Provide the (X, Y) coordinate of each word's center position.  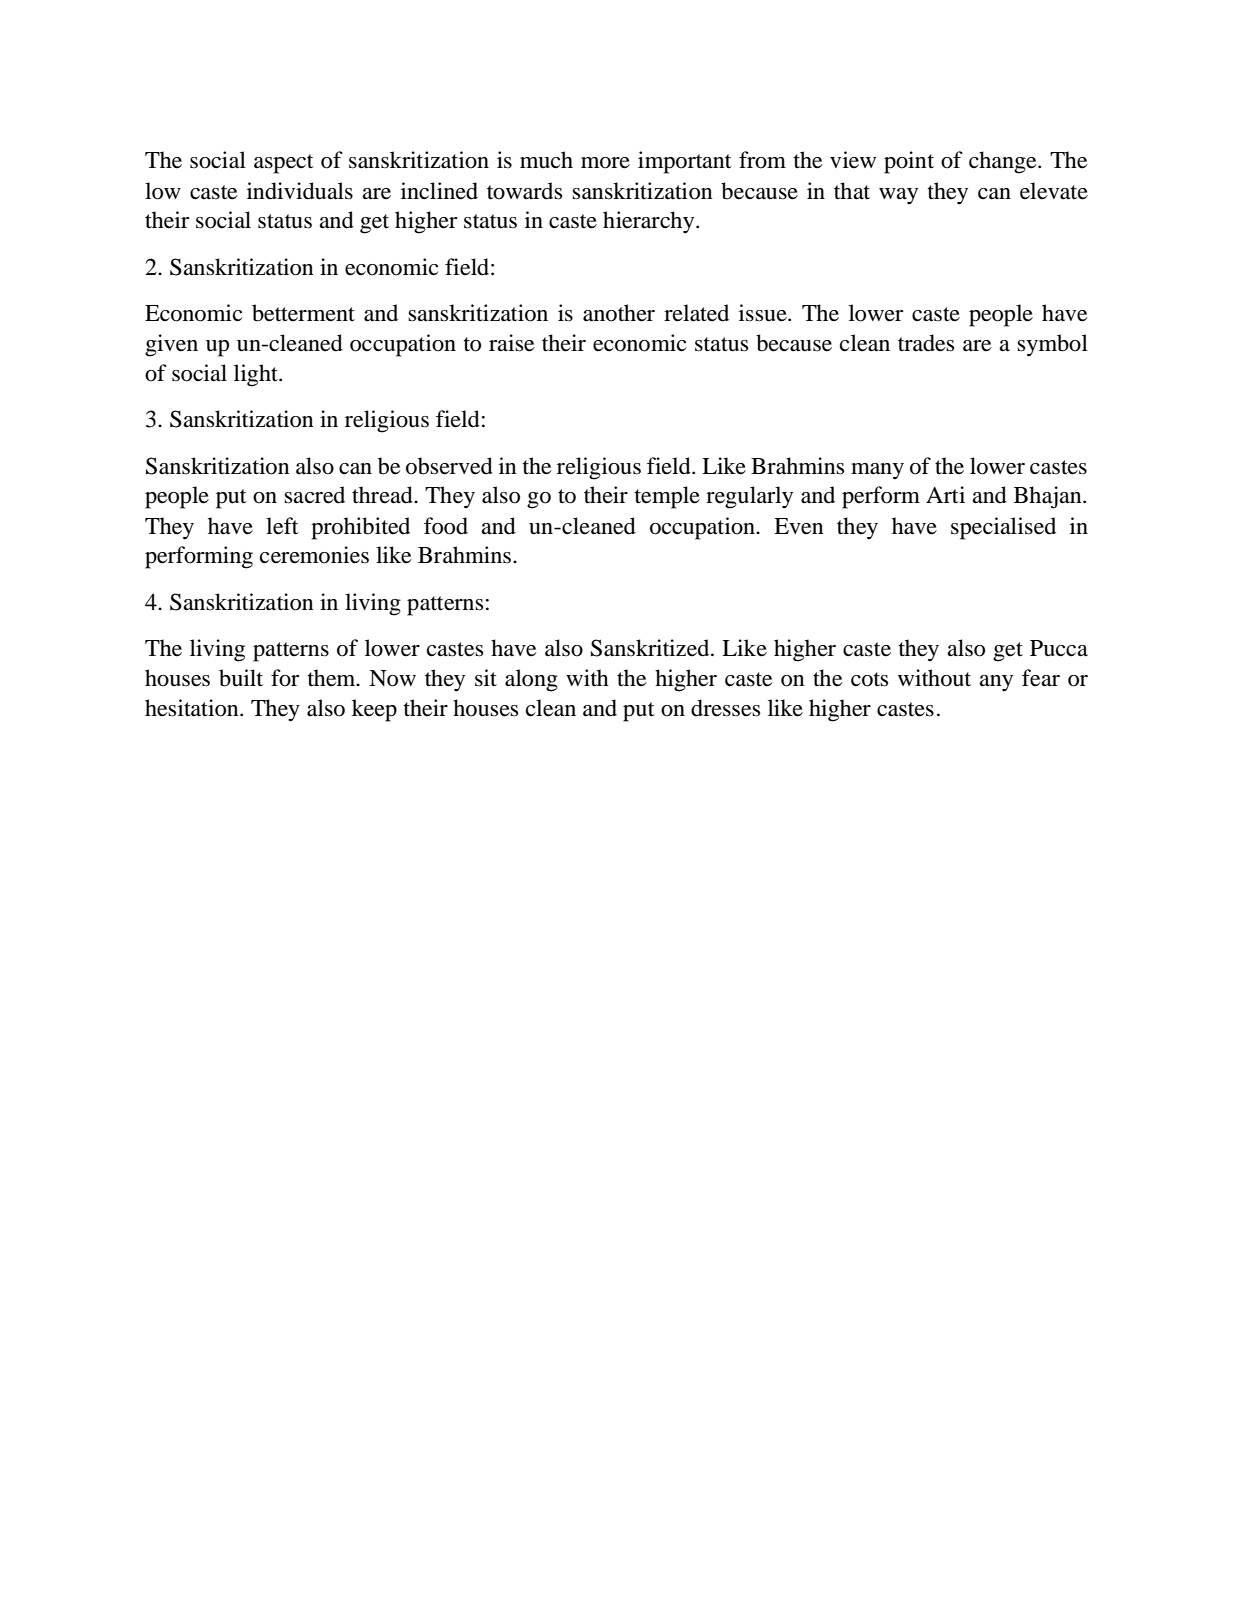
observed (449, 466)
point (909, 162)
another (619, 313)
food (446, 526)
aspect (284, 164)
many (877, 471)
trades (926, 343)
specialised (1003, 528)
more (605, 163)
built (241, 678)
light (257, 375)
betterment (303, 313)
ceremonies (314, 555)
